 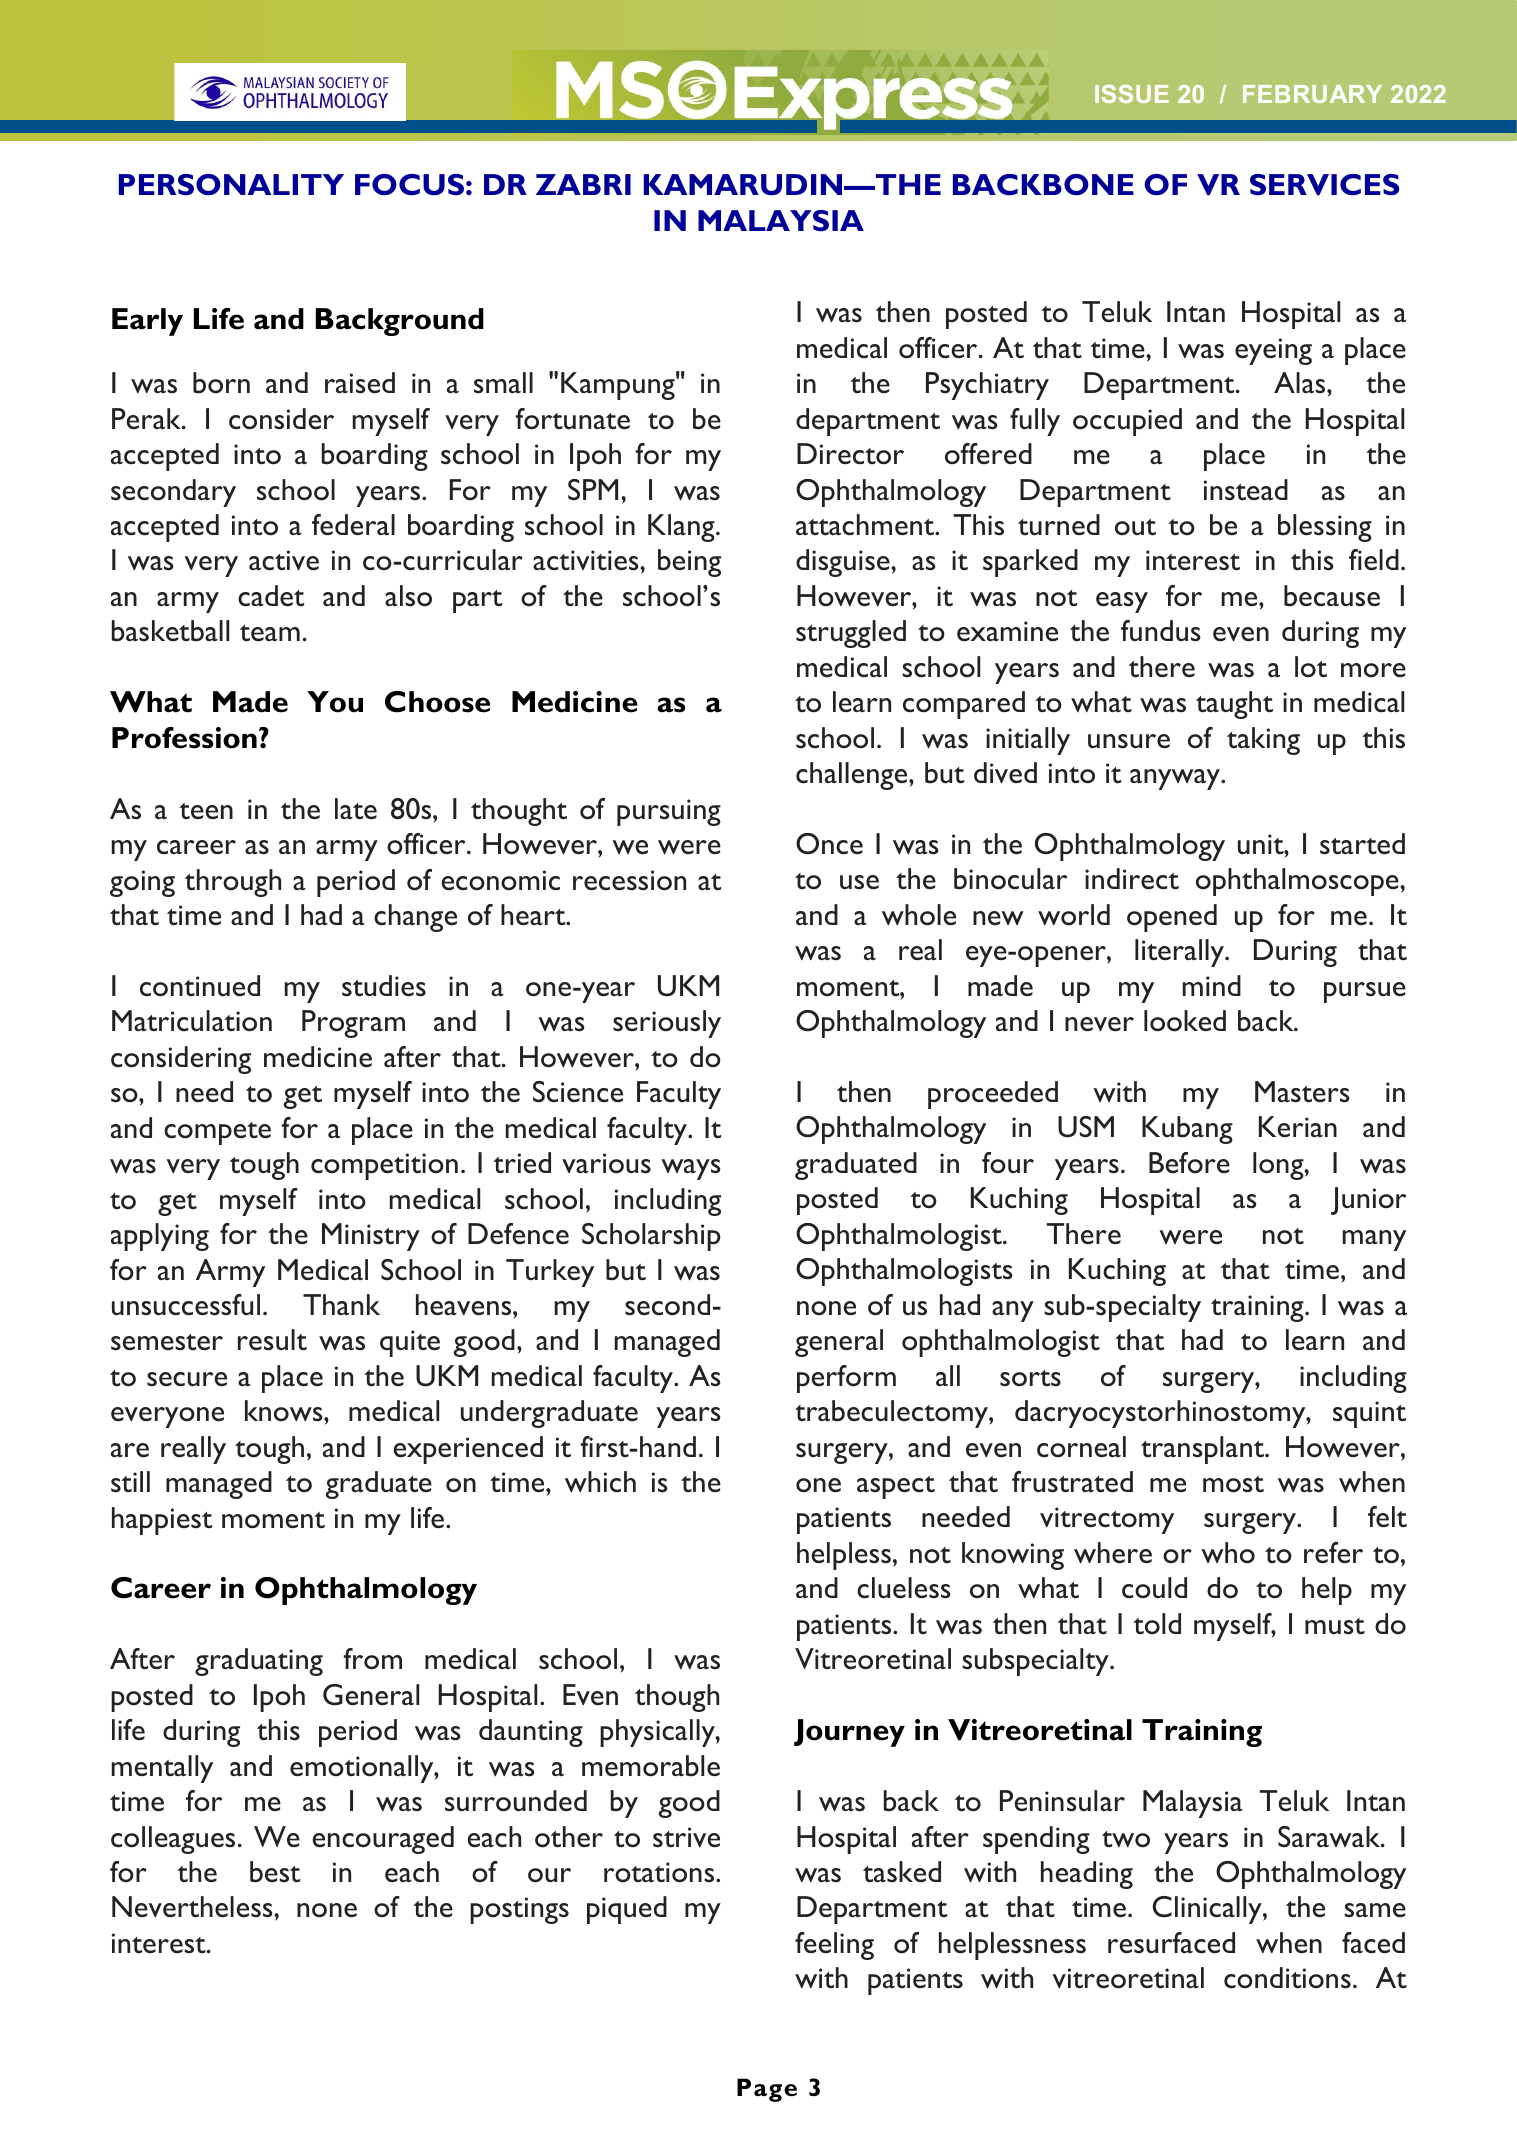 What do you see at coordinates (1161, 631) in the document?
I see `fundus` at bounding box center [1161, 631].
